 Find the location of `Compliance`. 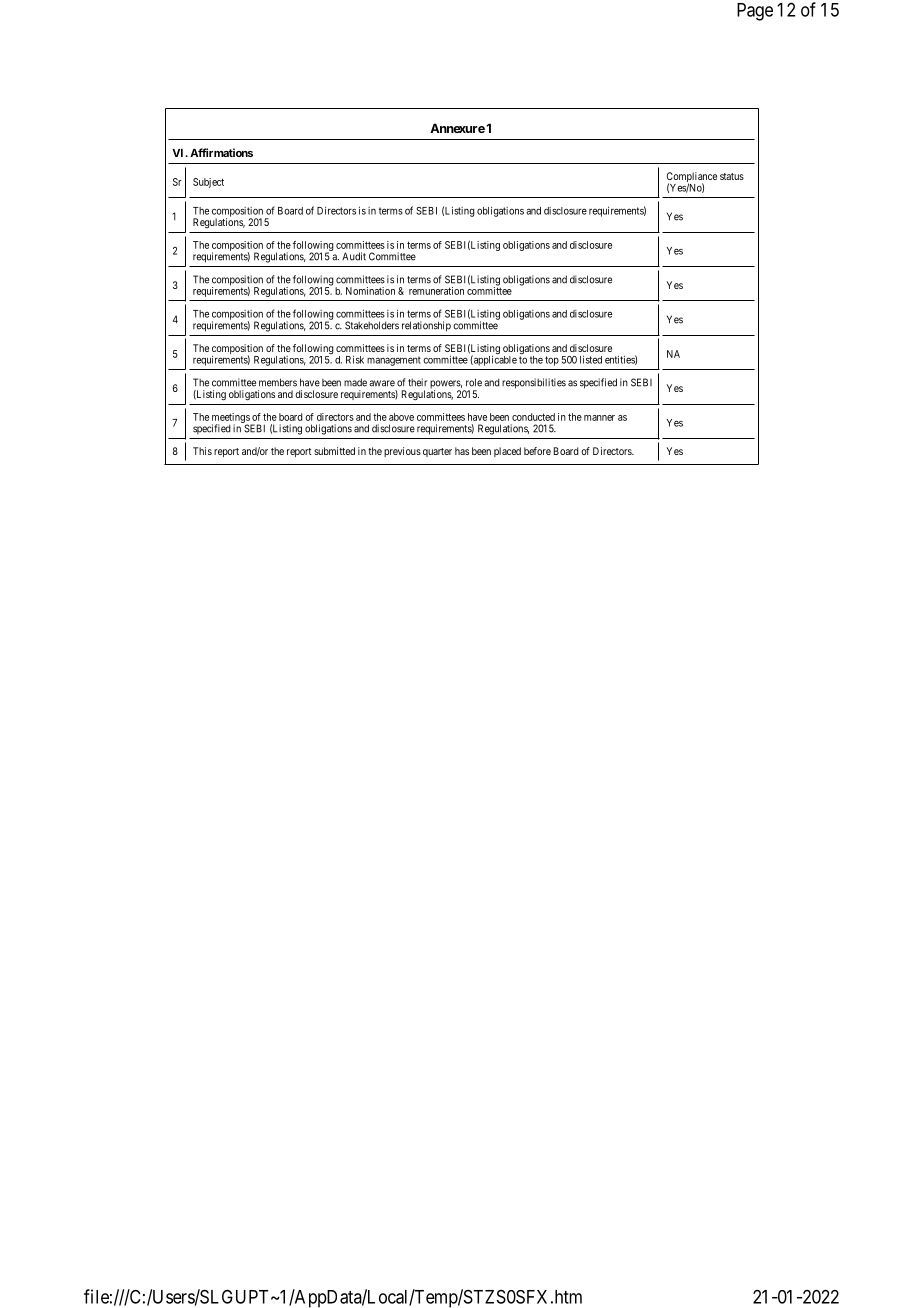

Compliance is located at coordinates (692, 178).
